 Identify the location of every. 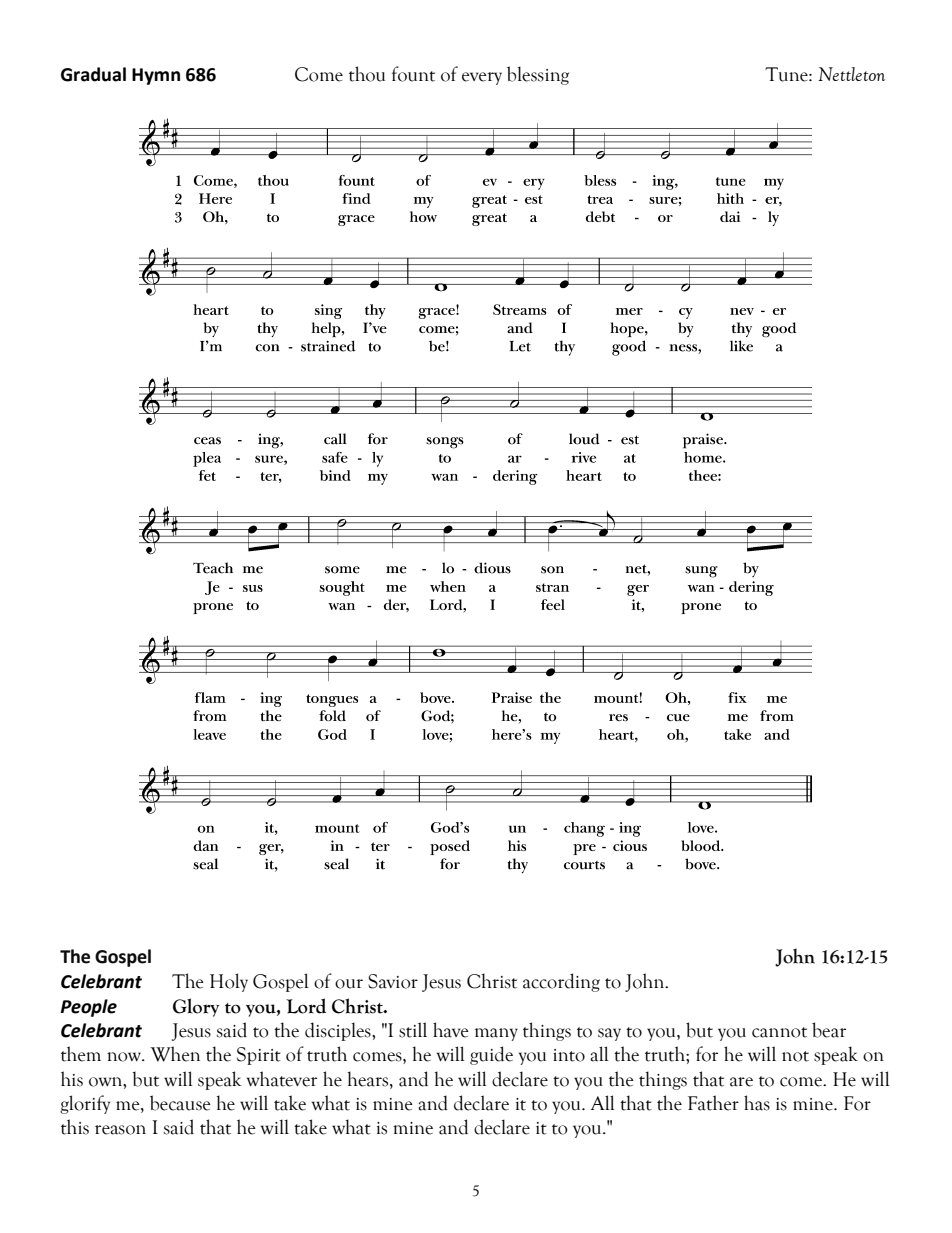
(482, 78).
